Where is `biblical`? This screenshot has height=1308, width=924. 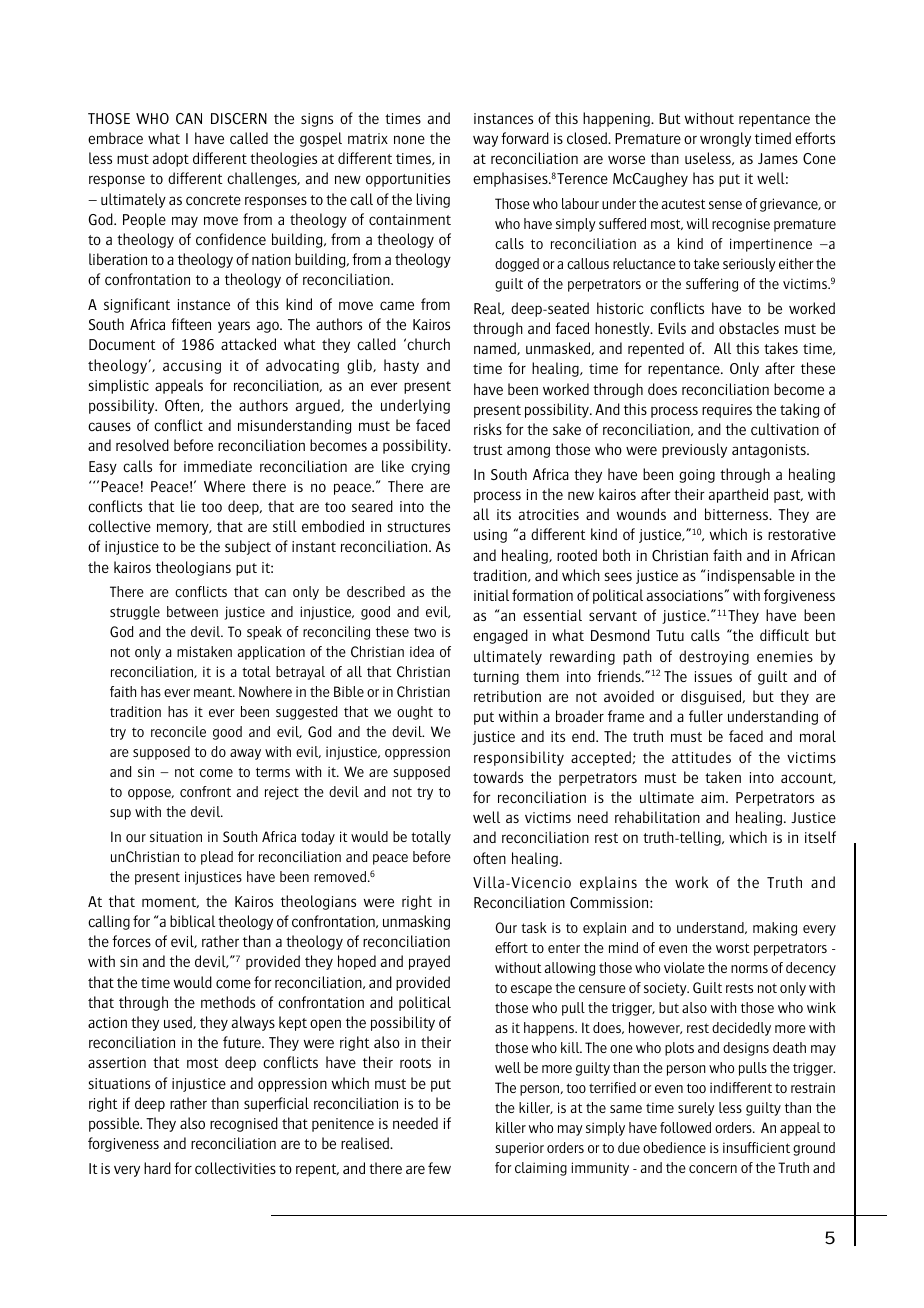
biblical is located at coordinates (192, 921).
